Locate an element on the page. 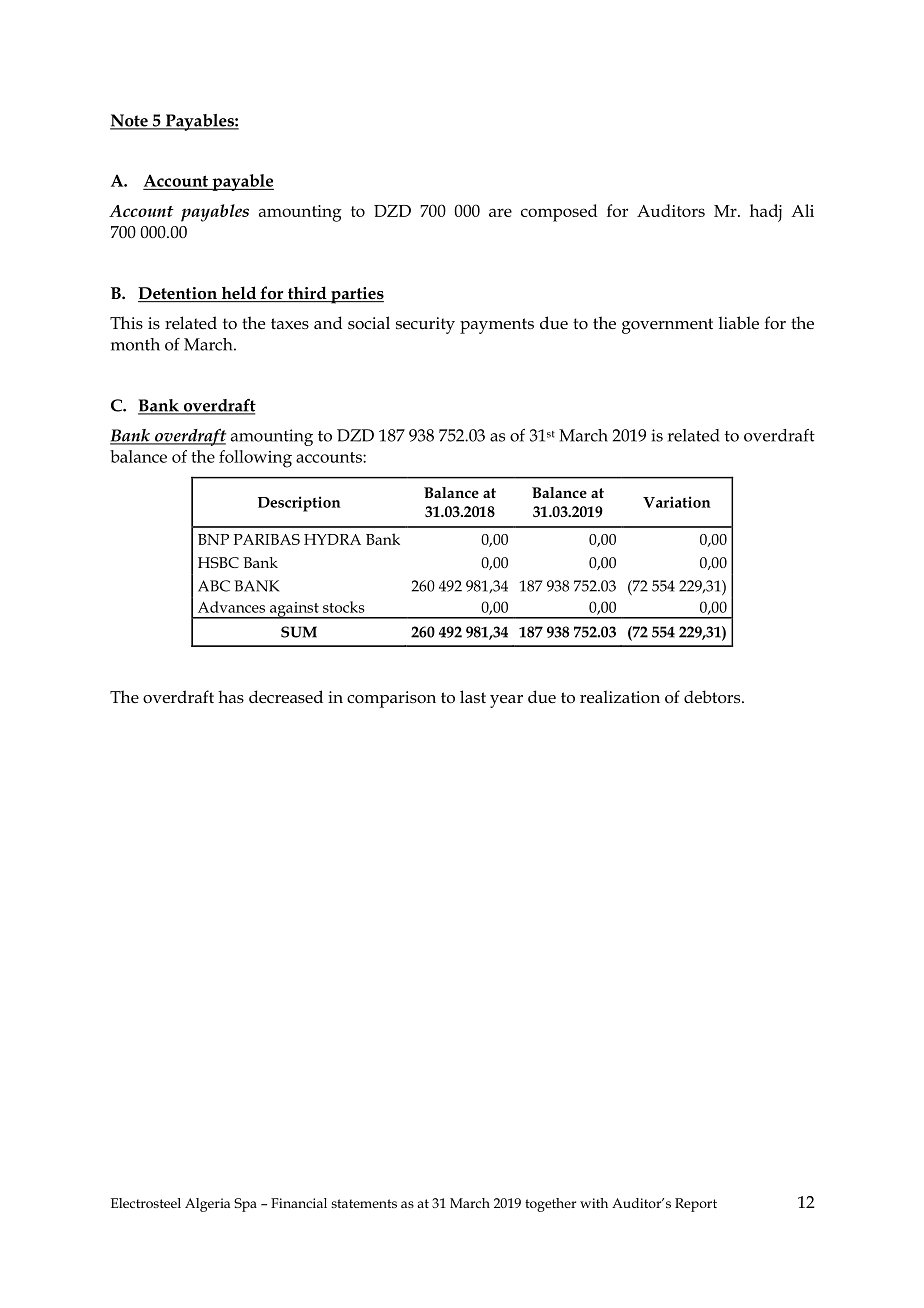 This document has height=1308, width=924. composed is located at coordinates (559, 213).
